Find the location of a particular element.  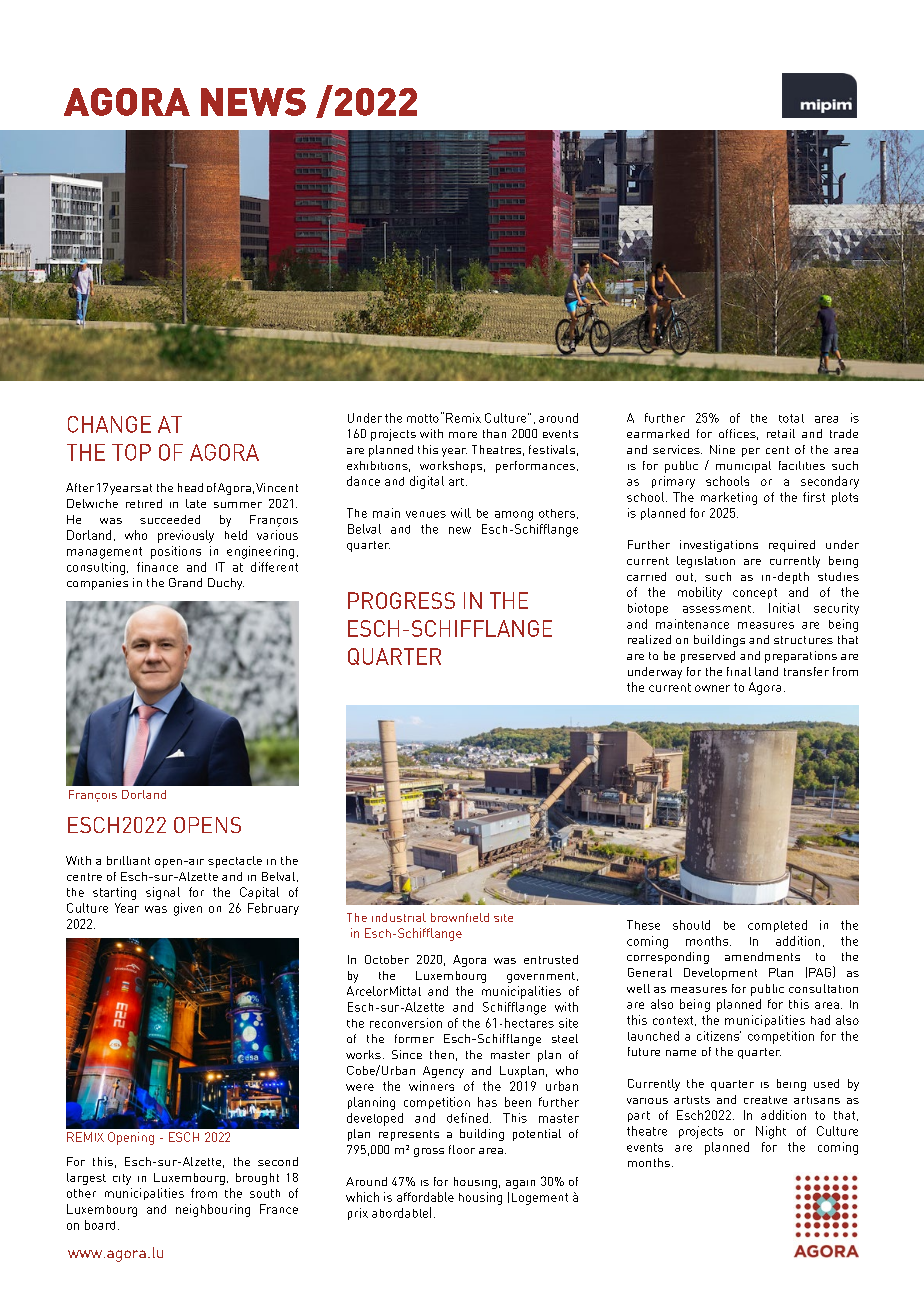

marketing is located at coordinates (729, 498).
